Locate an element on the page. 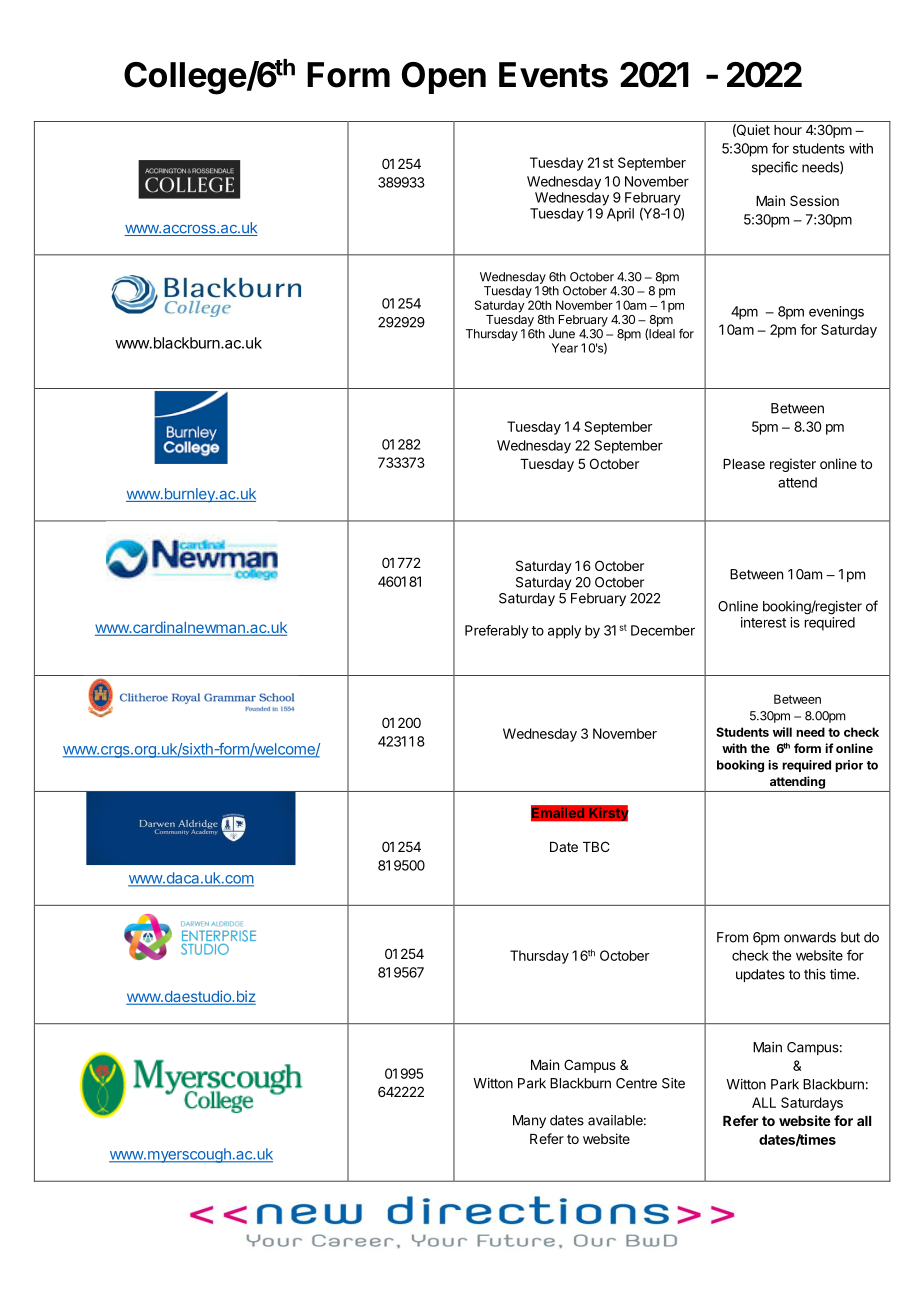 This document has width=924, height=1308. apply is located at coordinates (564, 632).
